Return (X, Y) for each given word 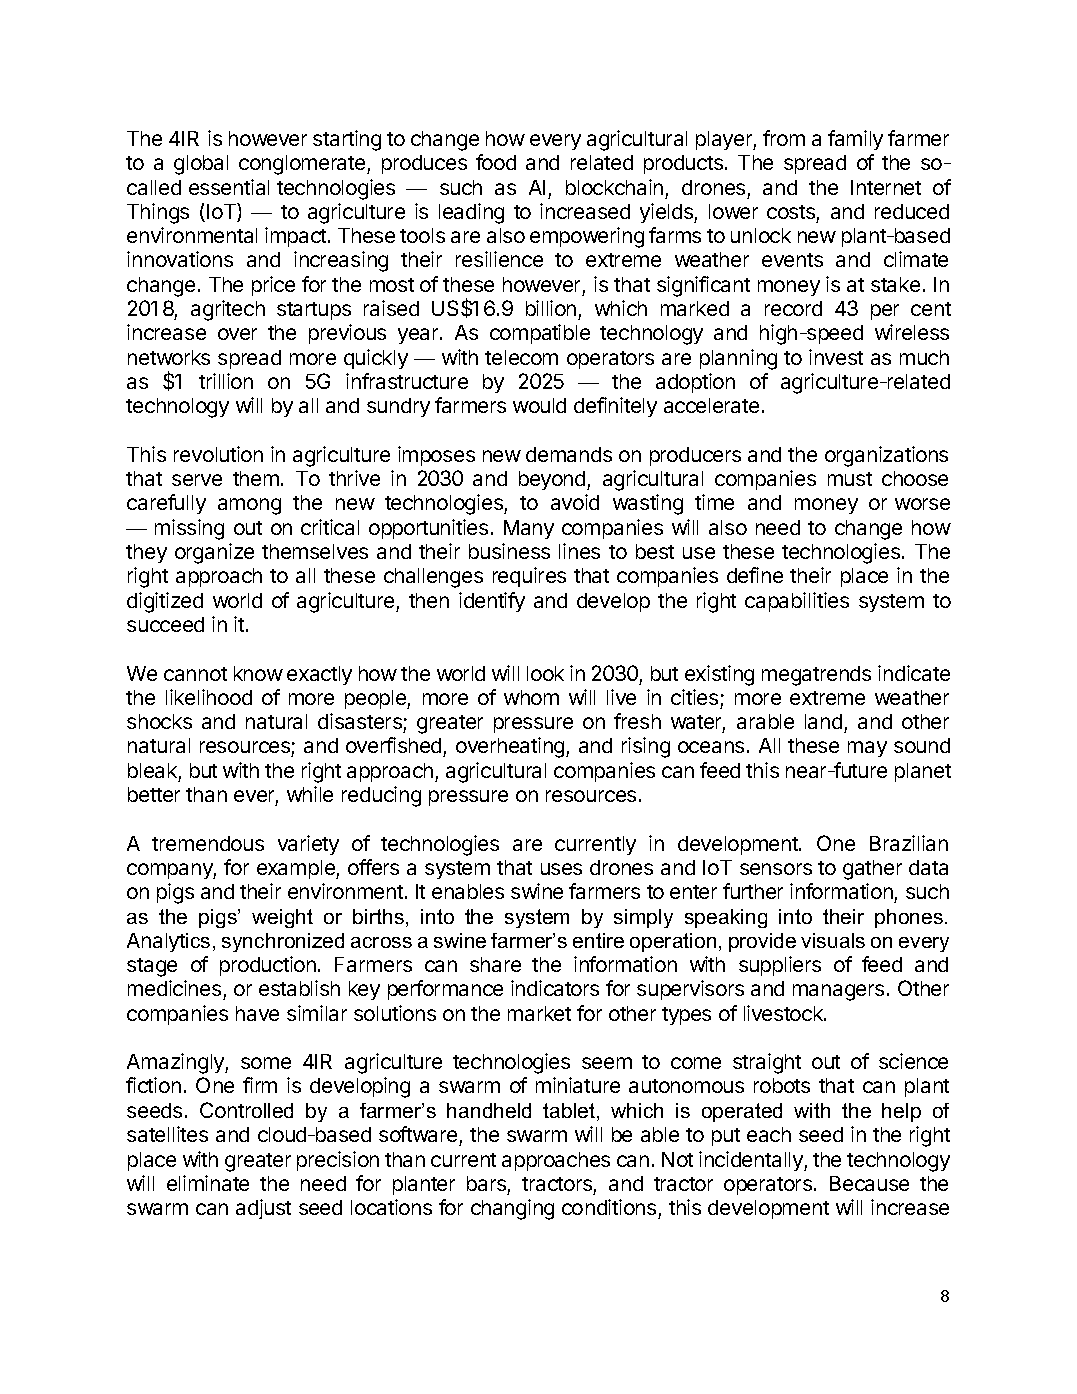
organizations (886, 456)
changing (512, 1209)
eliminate (208, 1183)
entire (598, 940)
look (545, 673)
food (496, 162)
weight (282, 918)
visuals (833, 940)
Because (869, 1183)
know (258, 673)
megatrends (816, 676)
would (539, 405)
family (855, 140)
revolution (218, 454)
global (201, 165)
